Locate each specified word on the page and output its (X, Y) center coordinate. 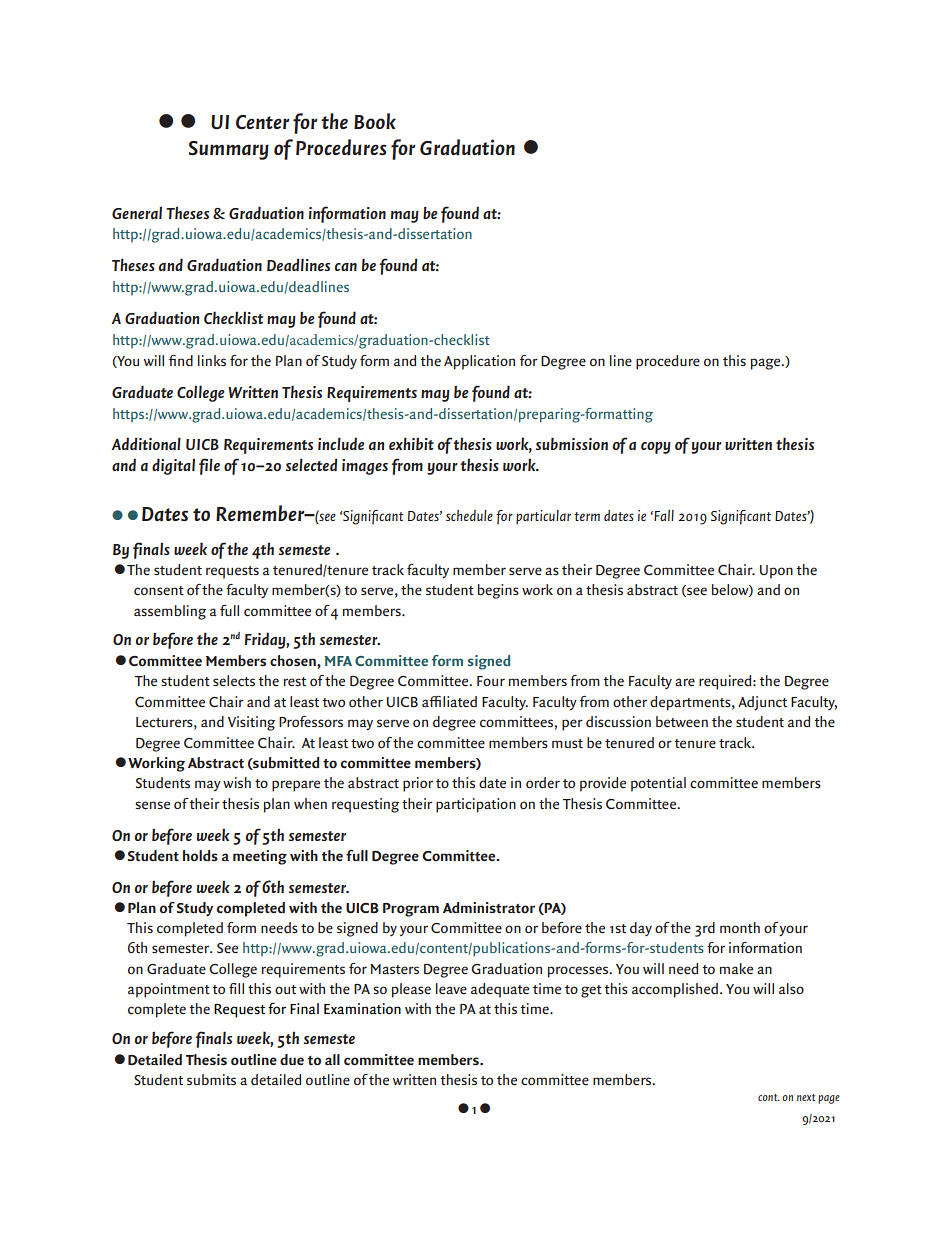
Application (479, 362)
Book (375, 121)
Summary (229, 150)
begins (498, 591)
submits (211, 1079)
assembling (170, 612)
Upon (776, 572)
